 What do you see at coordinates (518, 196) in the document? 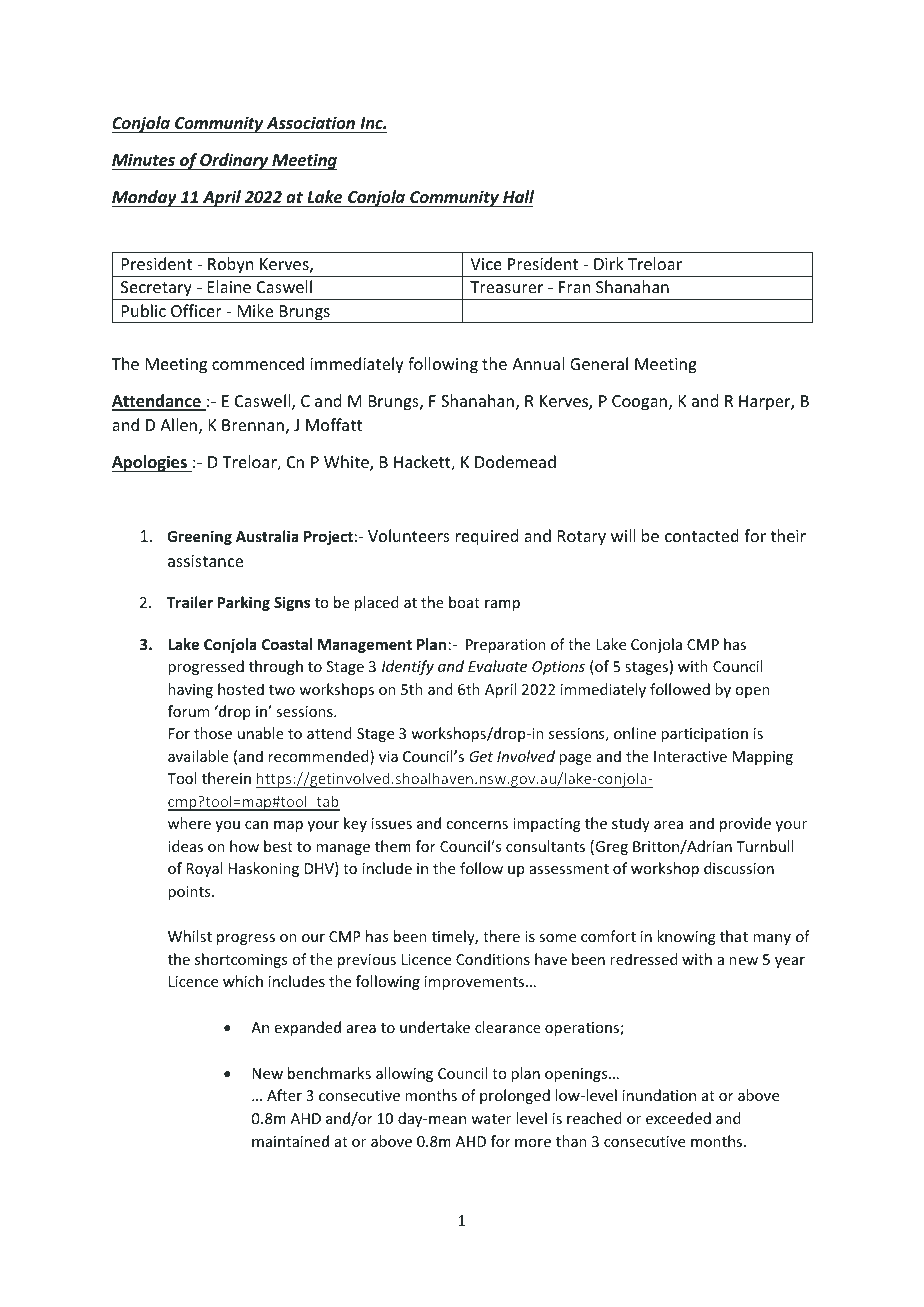
I see `Hall` at bounding box center [518, 196].
